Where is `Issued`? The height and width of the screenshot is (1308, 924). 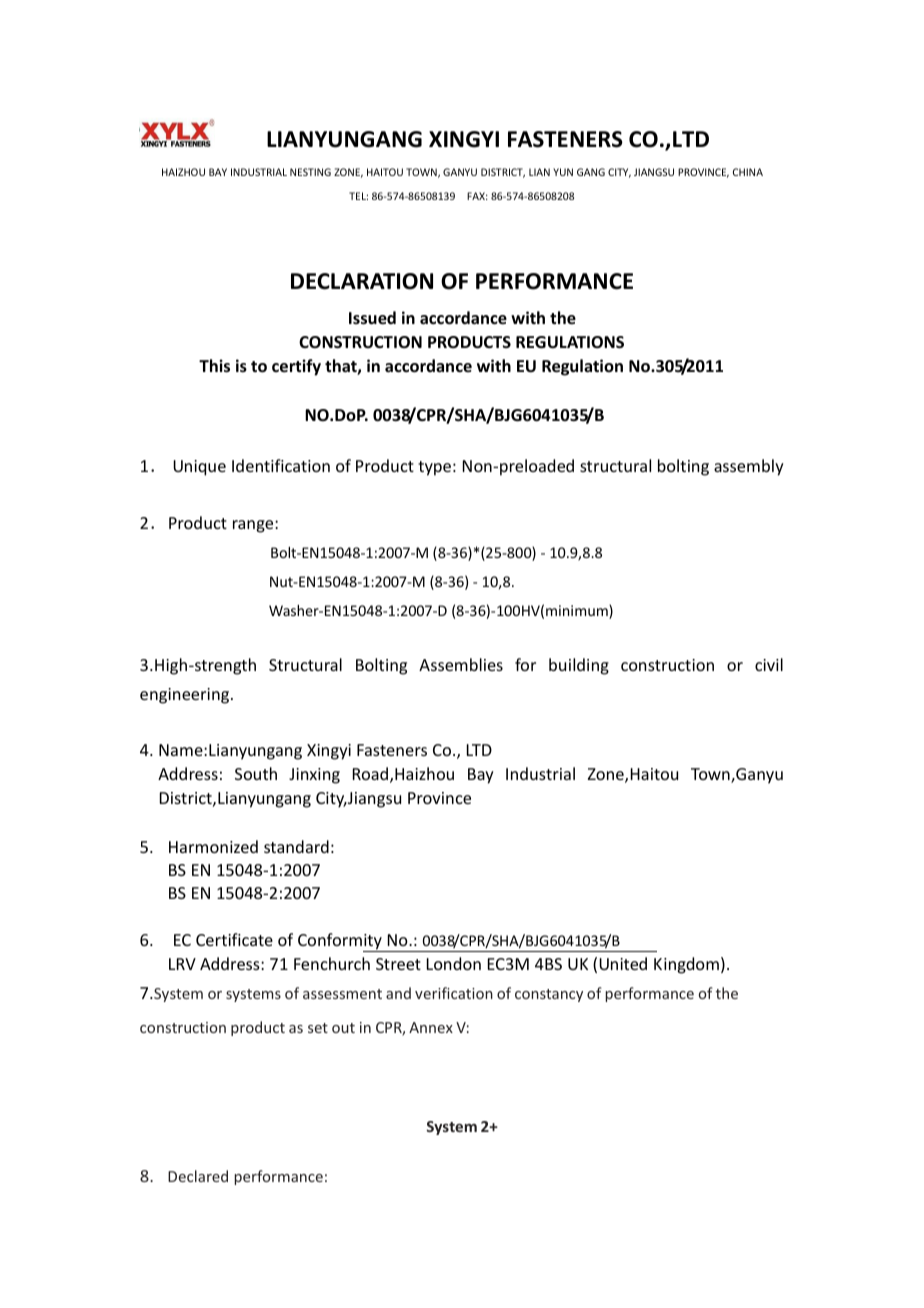 Issued is located at coordinates (372, 318).
